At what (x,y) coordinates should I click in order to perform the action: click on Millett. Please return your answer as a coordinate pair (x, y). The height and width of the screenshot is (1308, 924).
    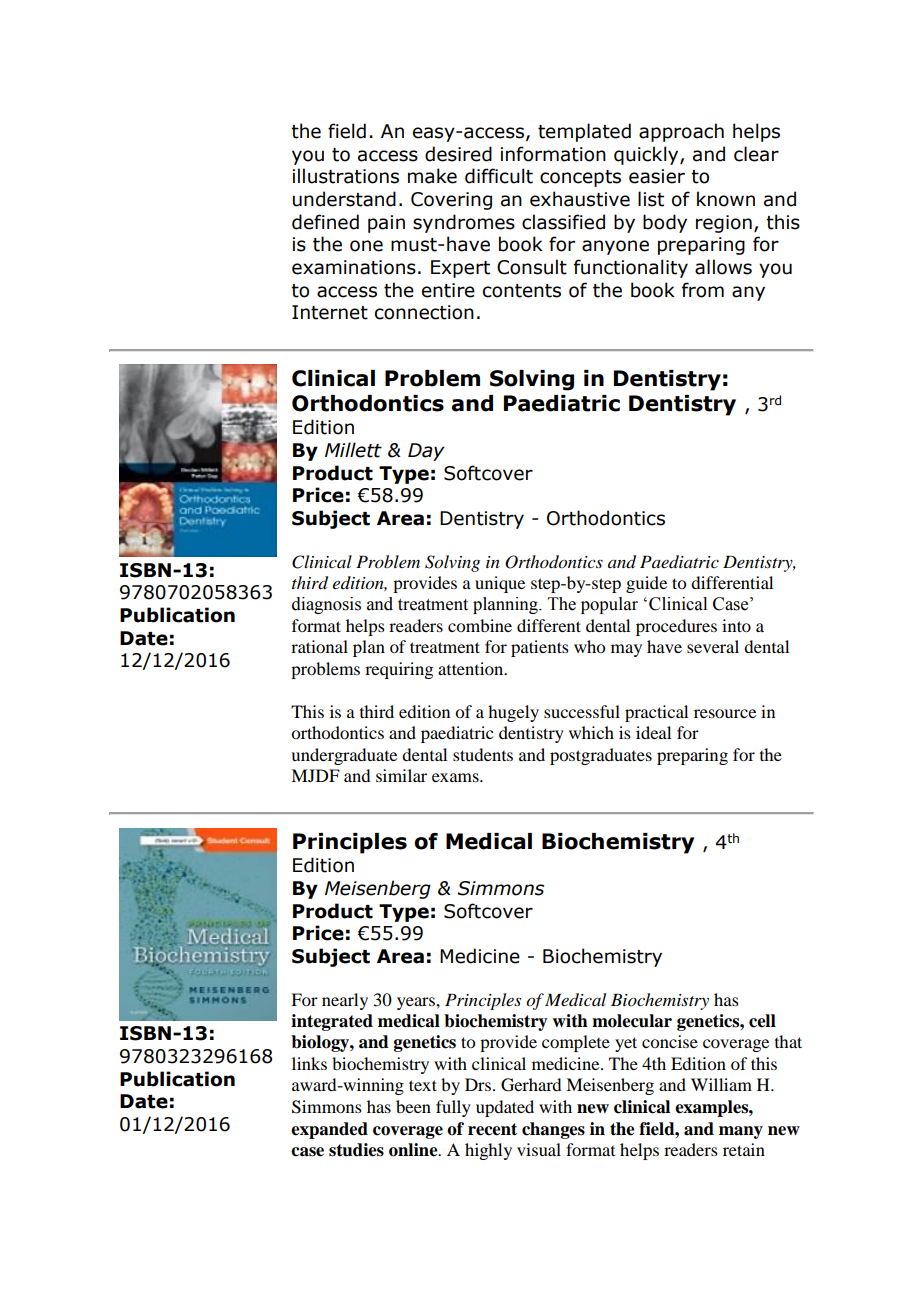
    Looking at the image, I should click on (353, 450).
